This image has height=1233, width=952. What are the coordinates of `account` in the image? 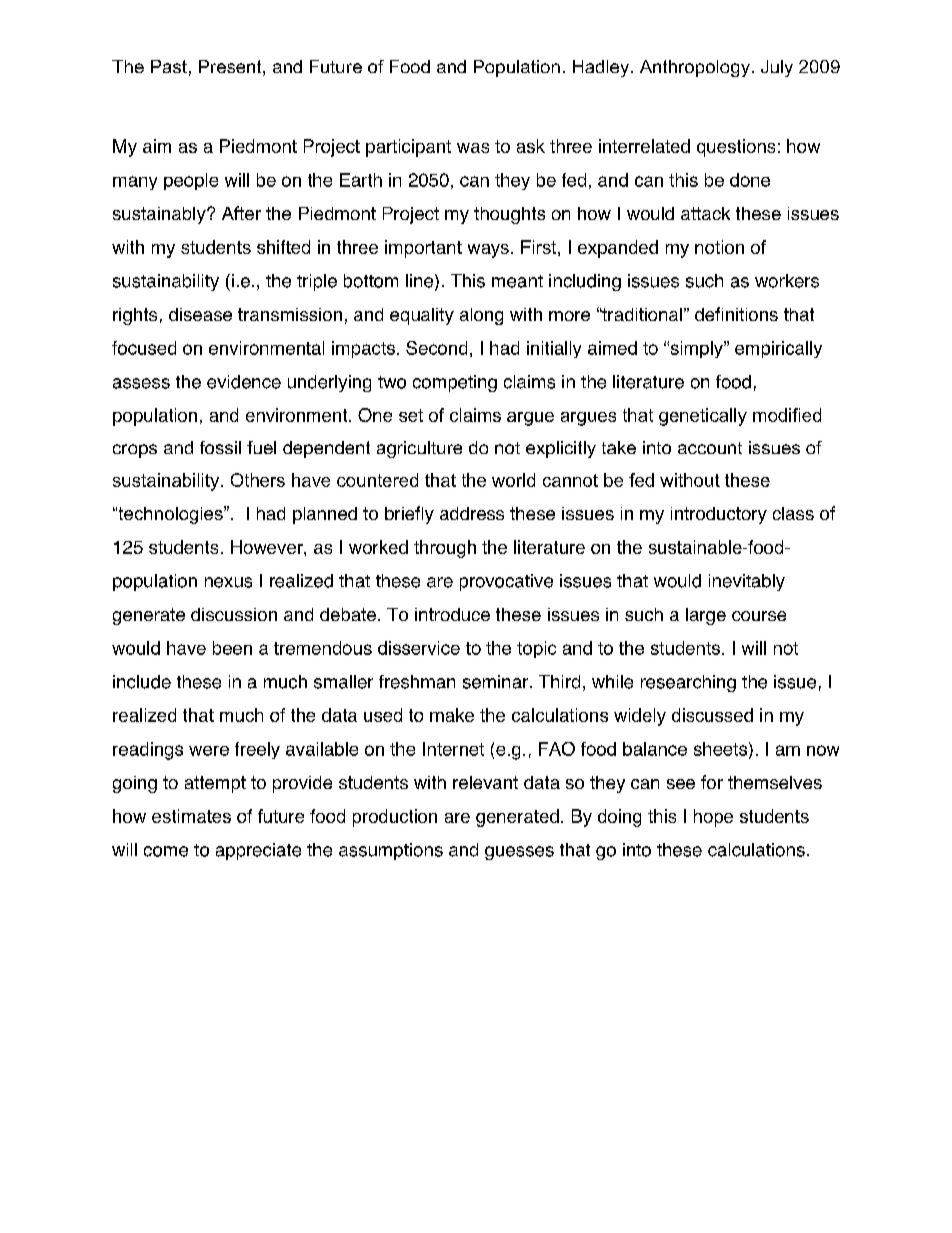 It's located at (710, 448).
